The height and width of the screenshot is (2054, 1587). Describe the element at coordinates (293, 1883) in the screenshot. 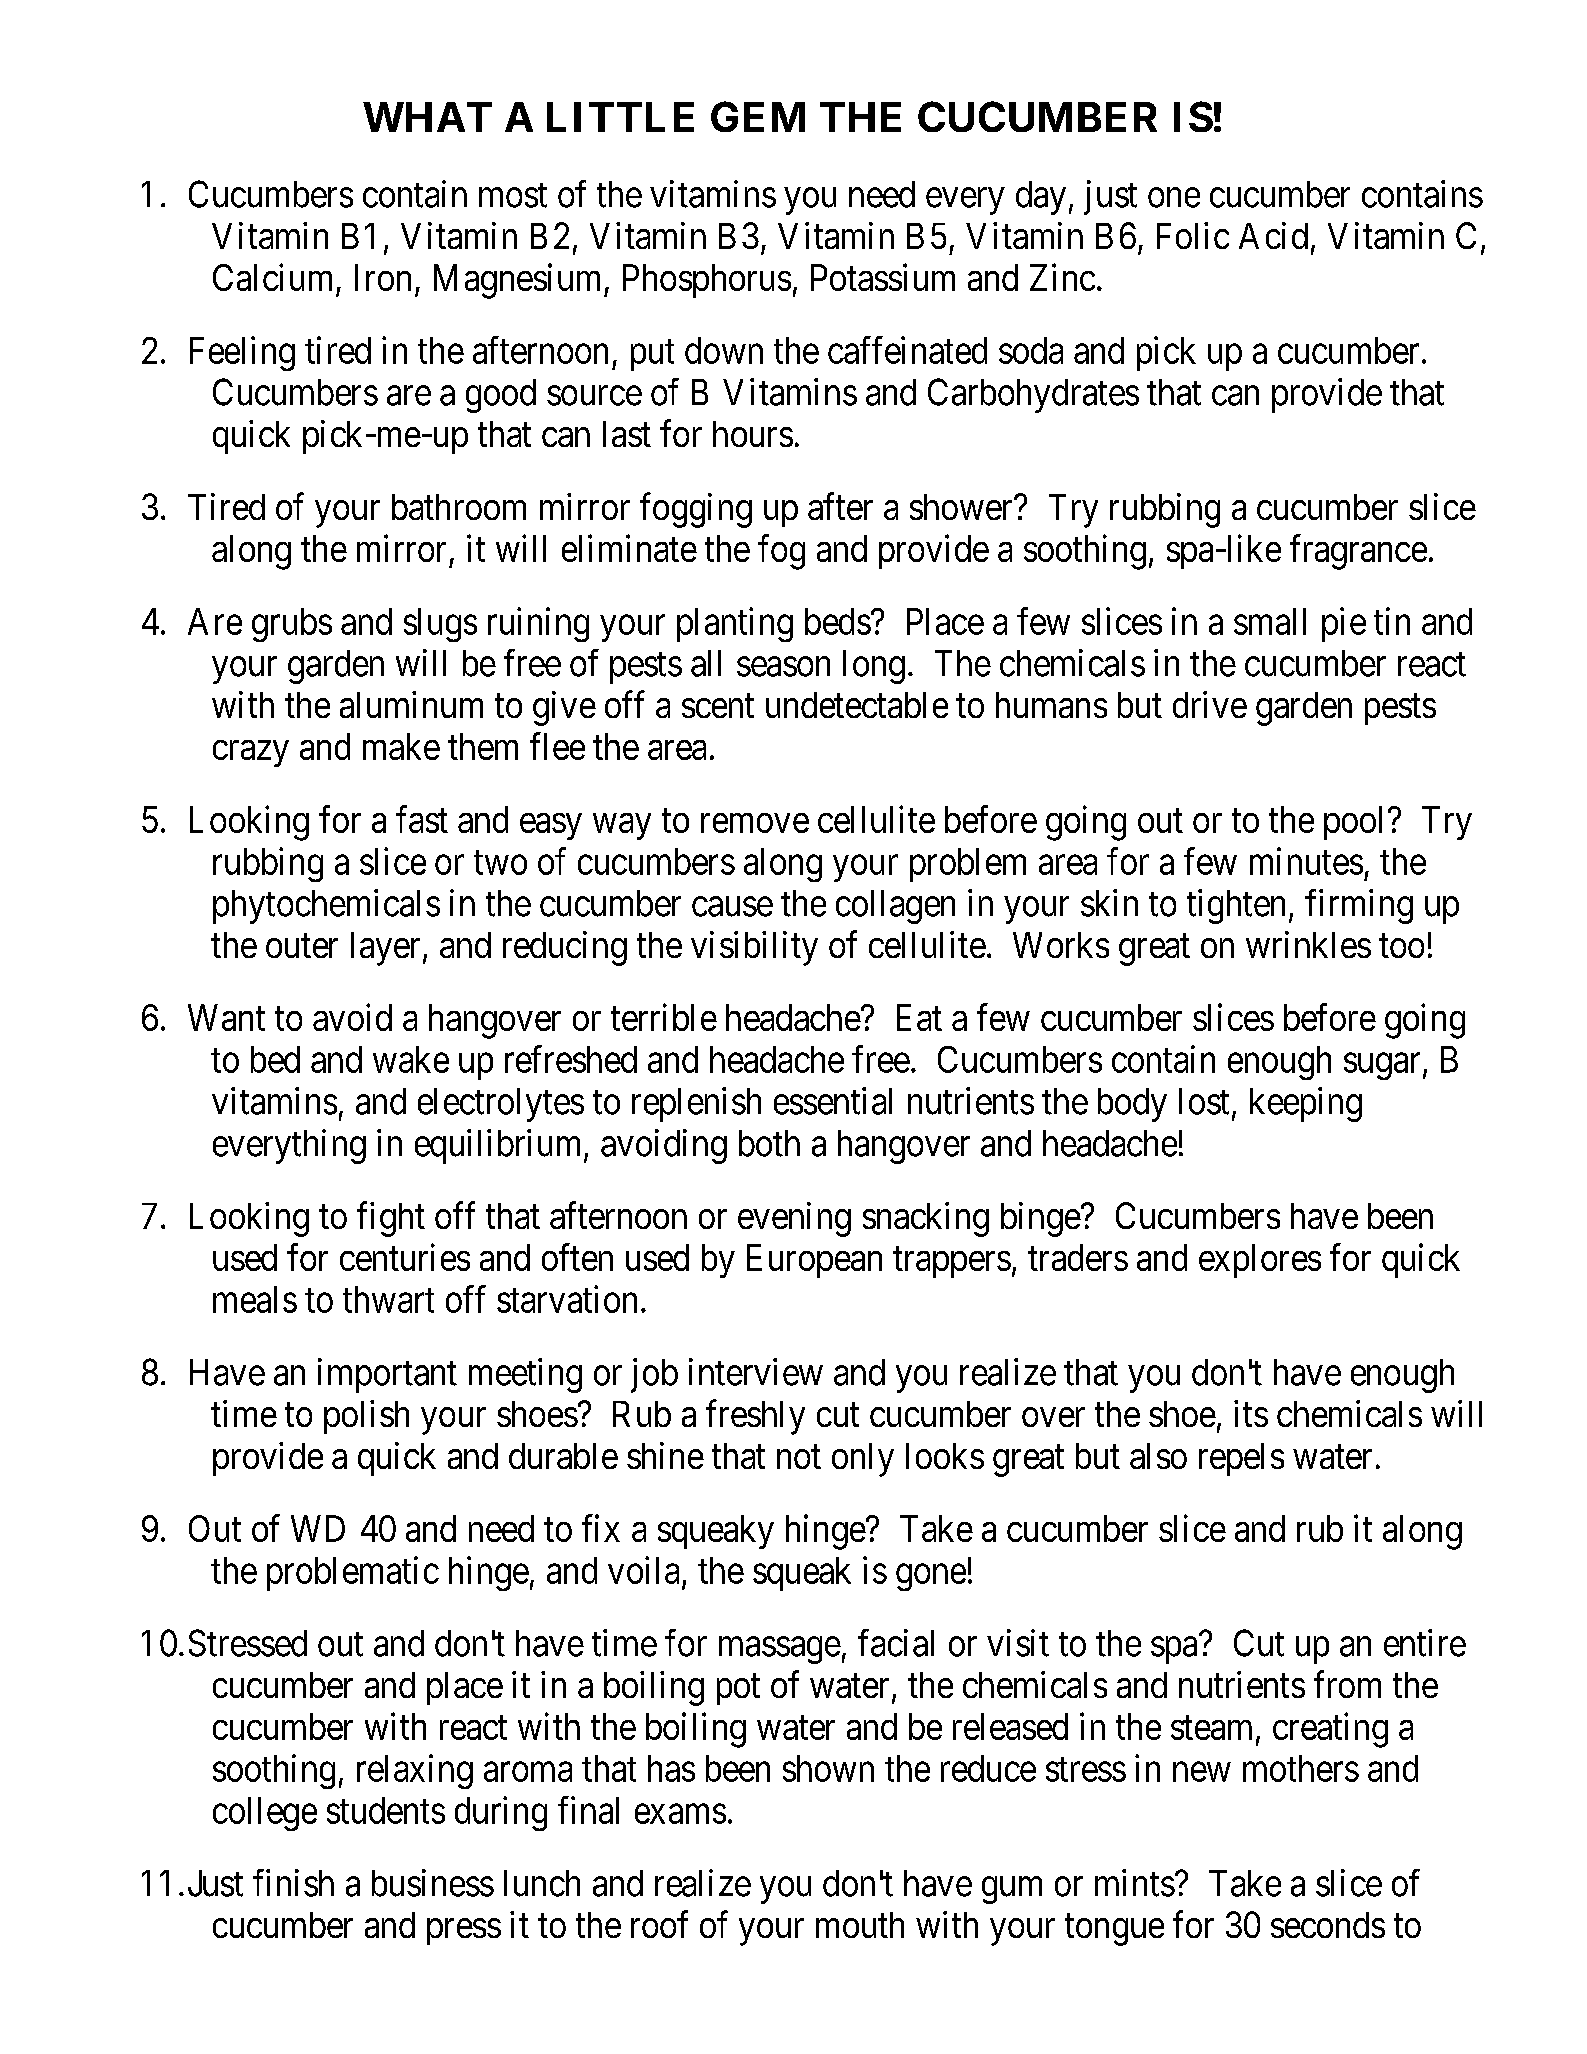

I see `finish` at that location.
